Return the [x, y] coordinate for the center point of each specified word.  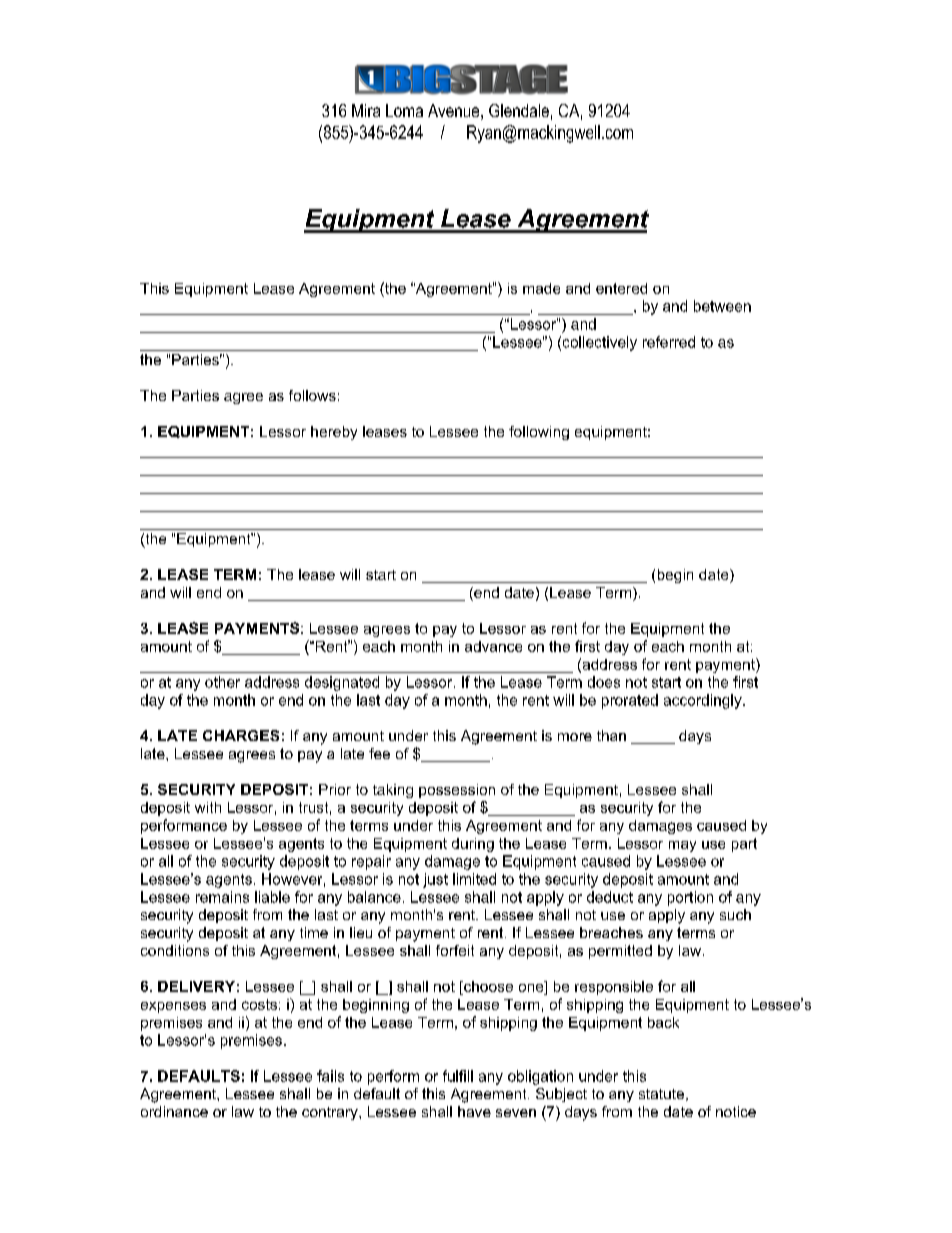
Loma [404, 110]
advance [493, 646]
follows [312, 395]
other [222, 682]
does [604, 682]
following [539, 433]
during [473, 845]
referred [669, 342]
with [208, 807]
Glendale [519, 110]
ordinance [174, 1111]
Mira [366, 110]
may [682, 846]
